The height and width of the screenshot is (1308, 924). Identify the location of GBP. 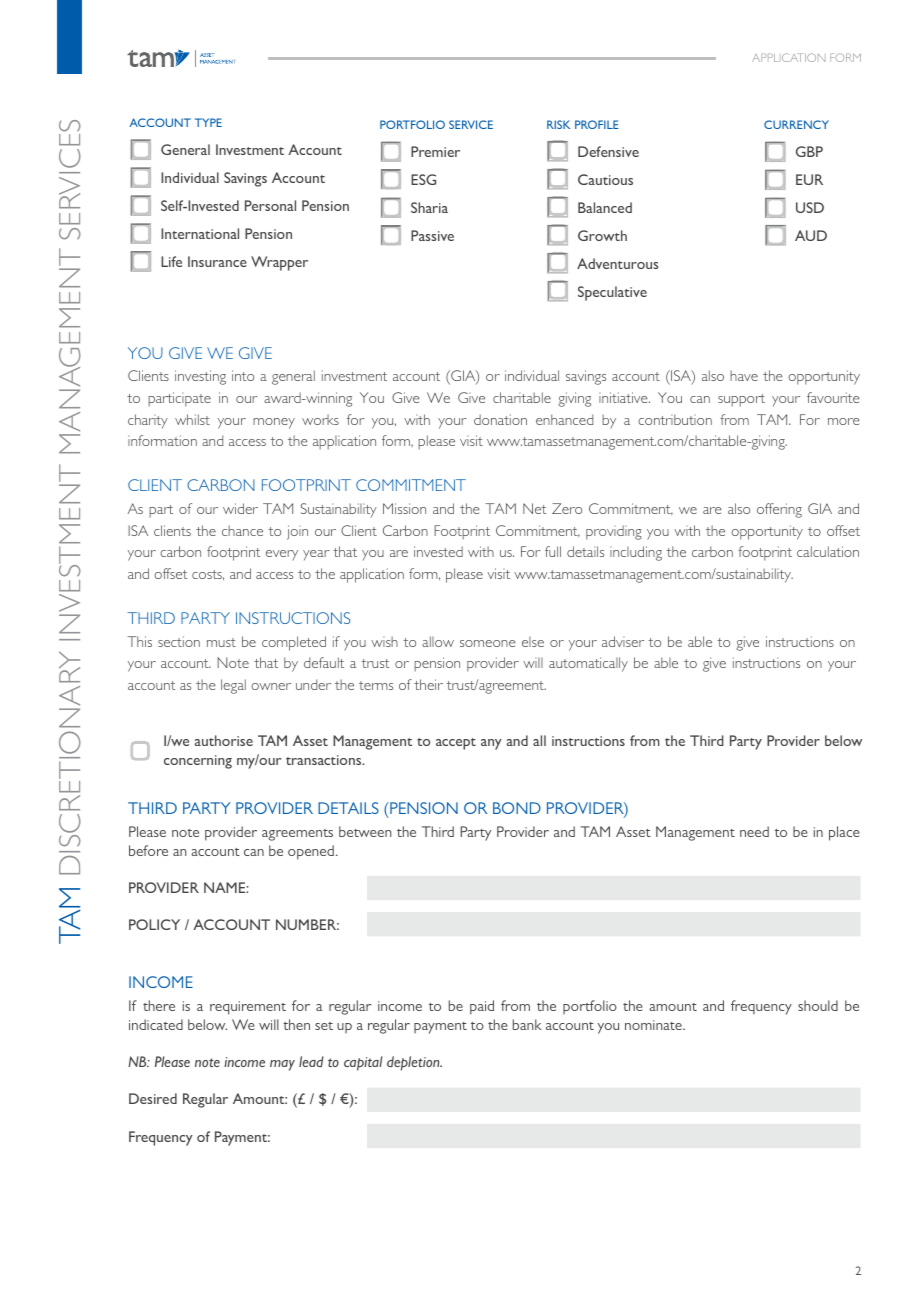
(809, 151).
